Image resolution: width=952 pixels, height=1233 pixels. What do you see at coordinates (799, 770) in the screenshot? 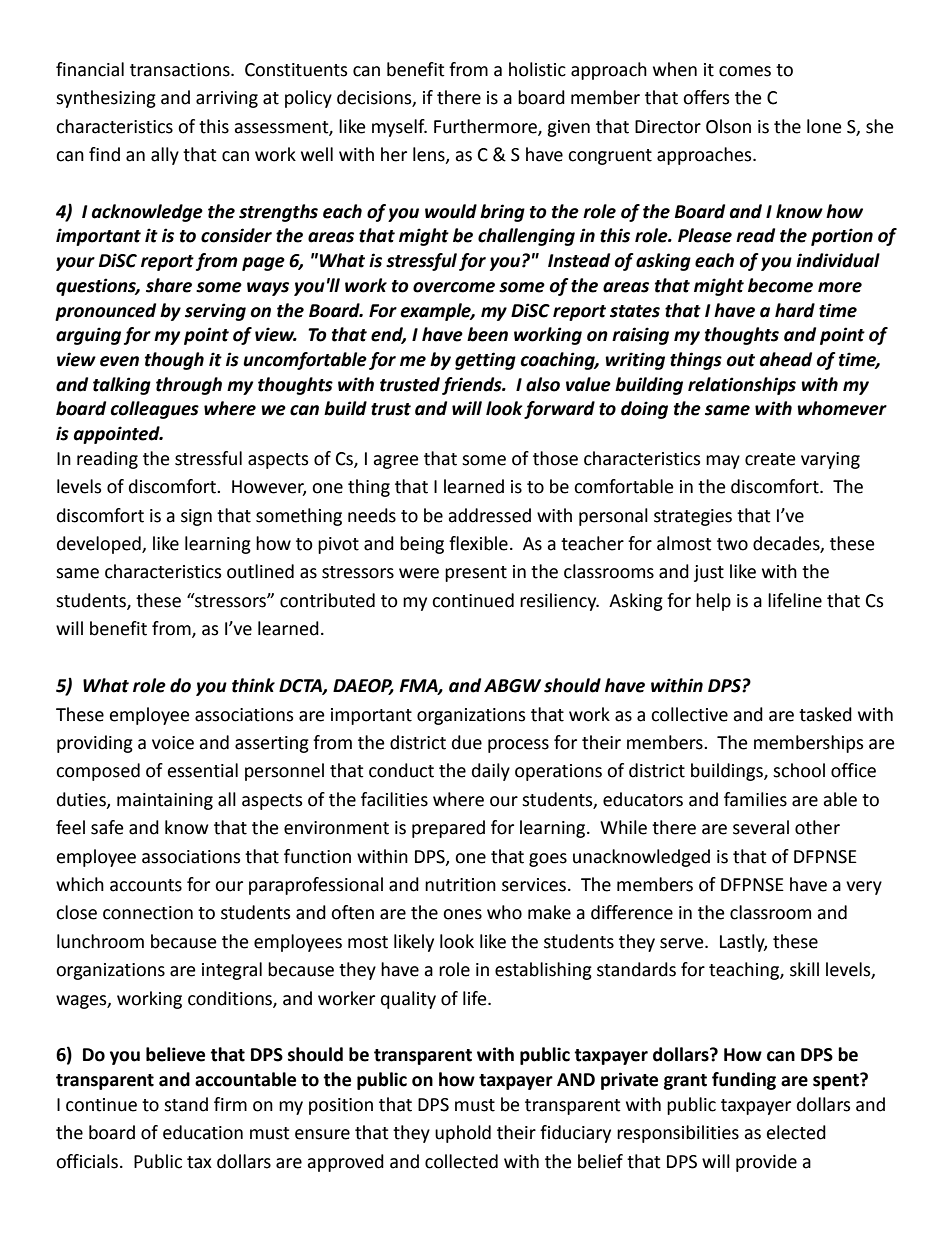
I see `school` at bounding box center [799, 770].
